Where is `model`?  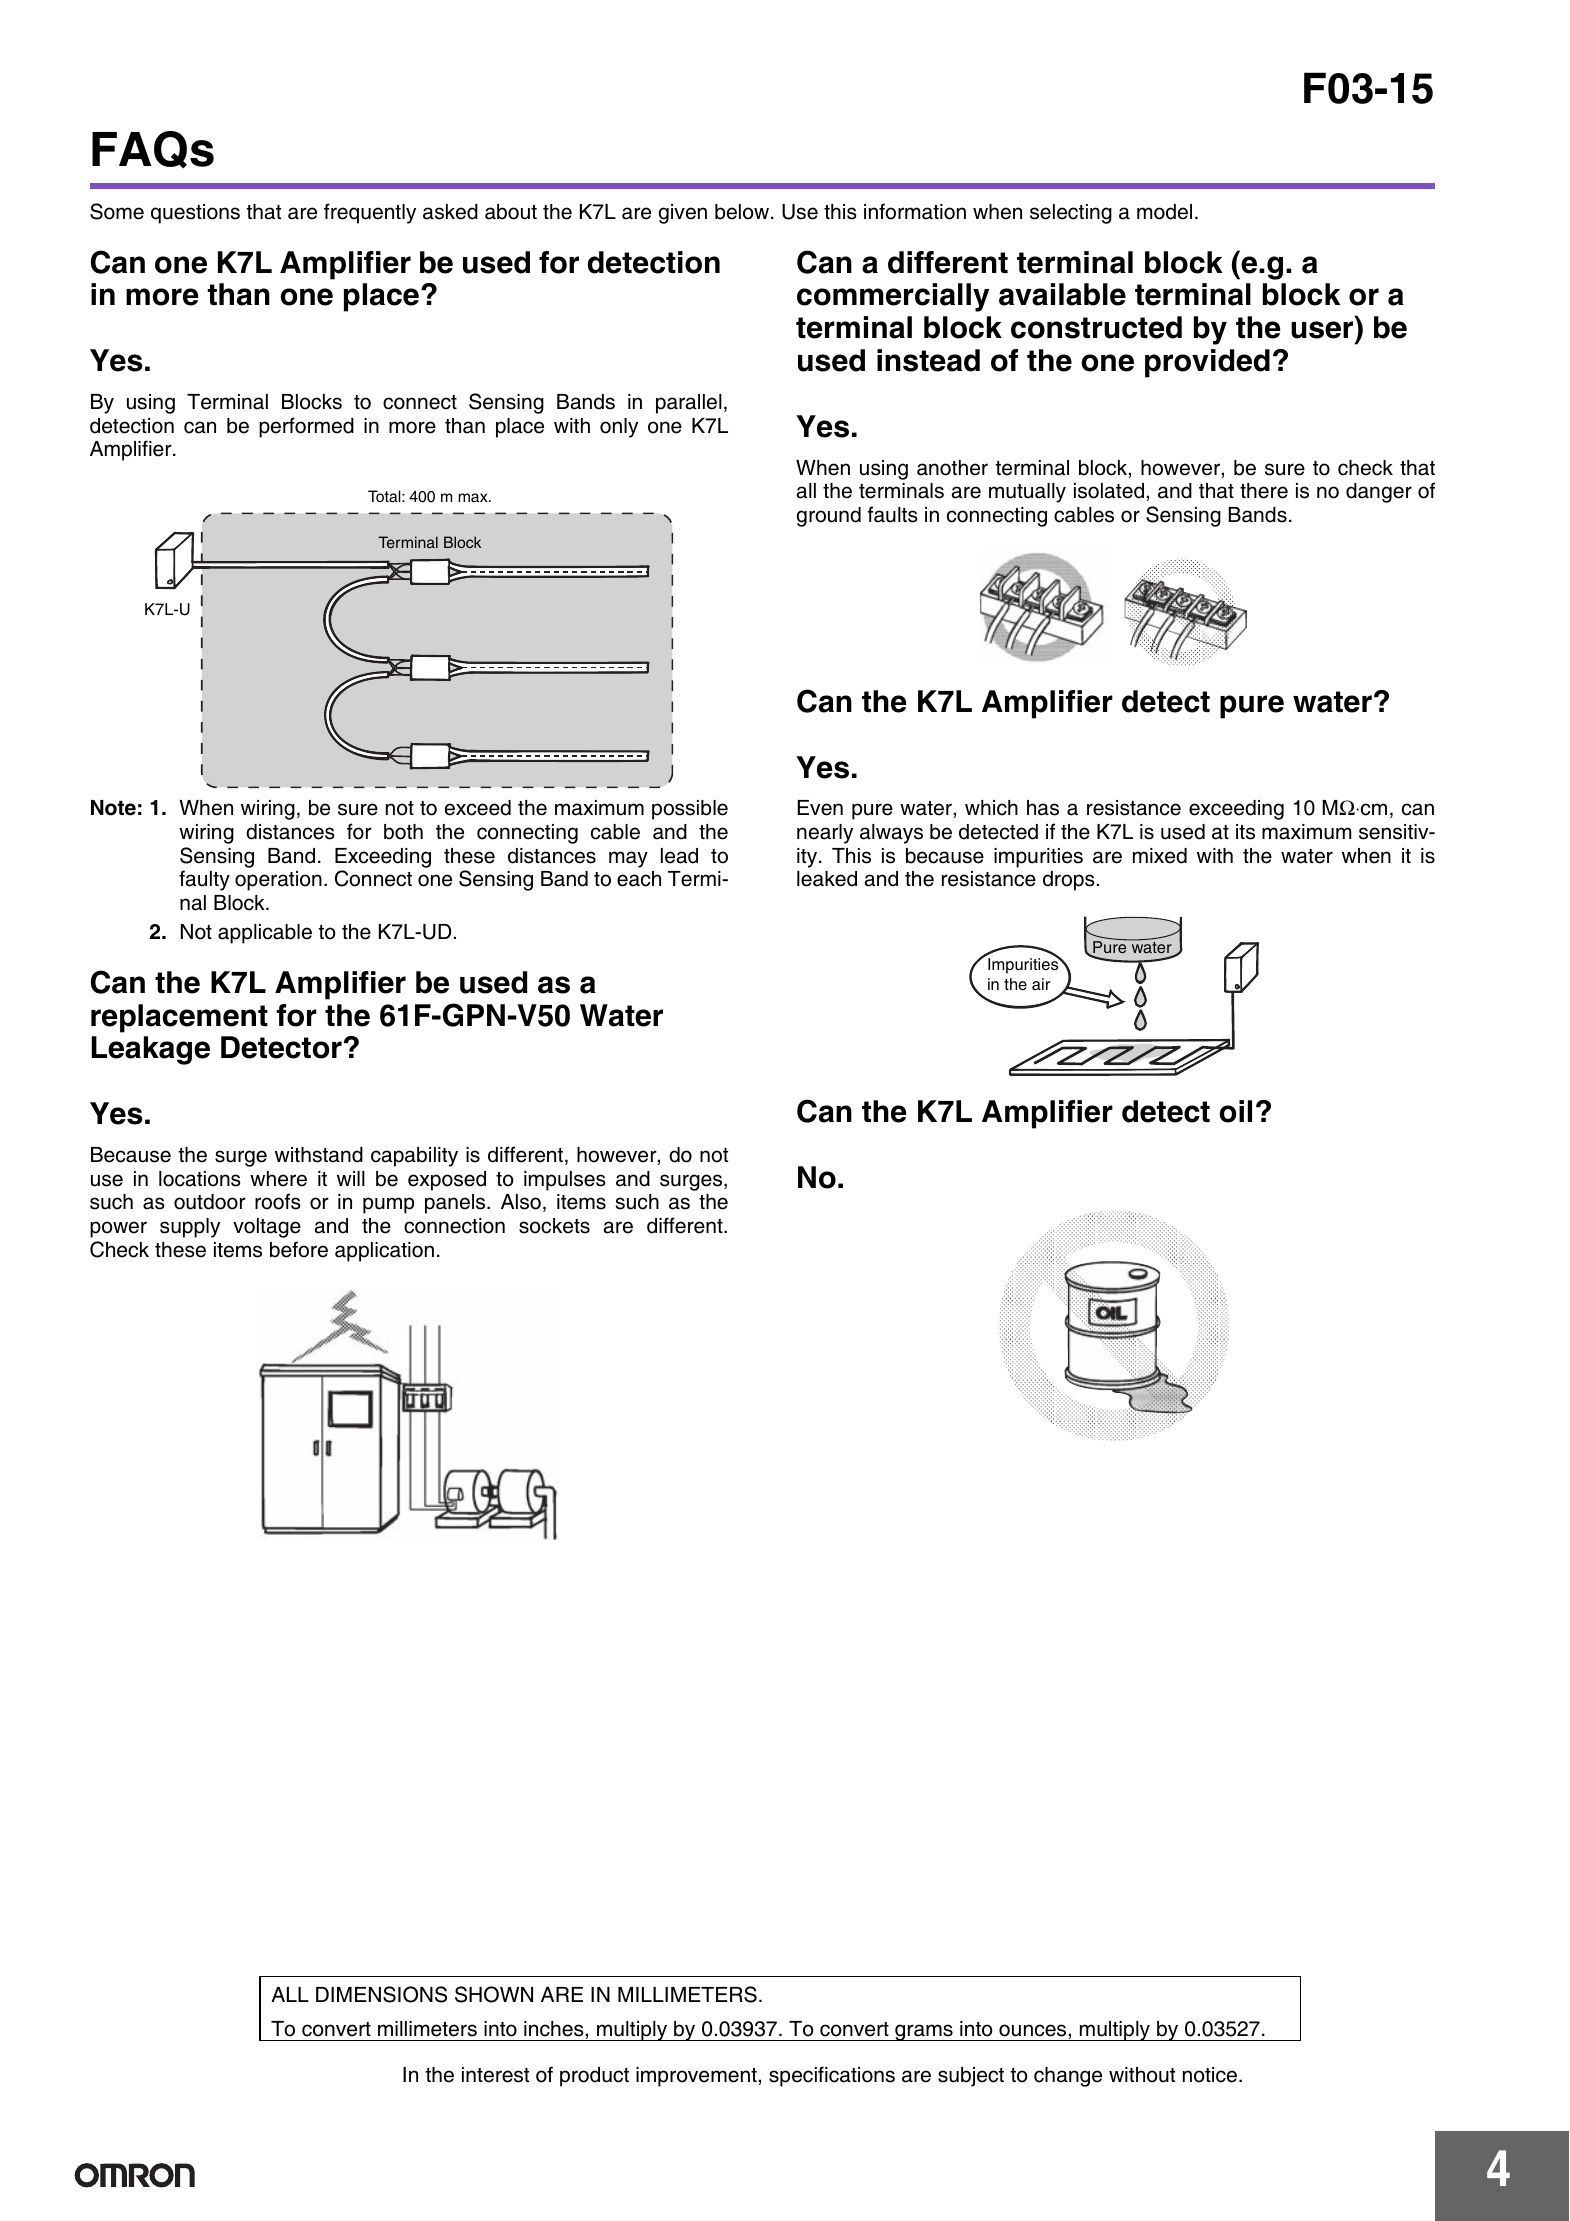
model is located at coordinates (1164, 212).
